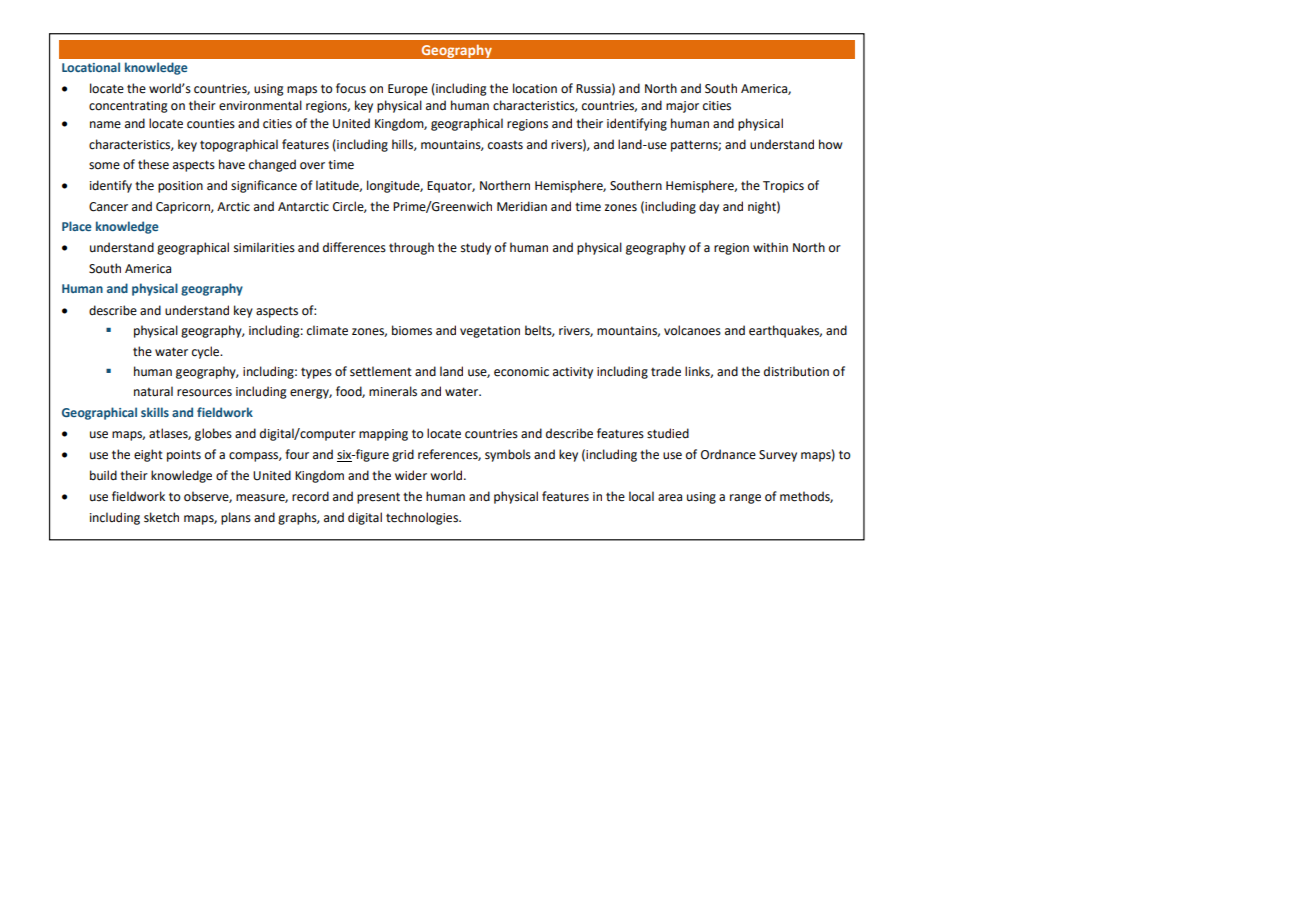 This screenshot has width=1308, height=924. Describe the element at coordinates (682, 107) in the screenshot. I see `major` at that location.
